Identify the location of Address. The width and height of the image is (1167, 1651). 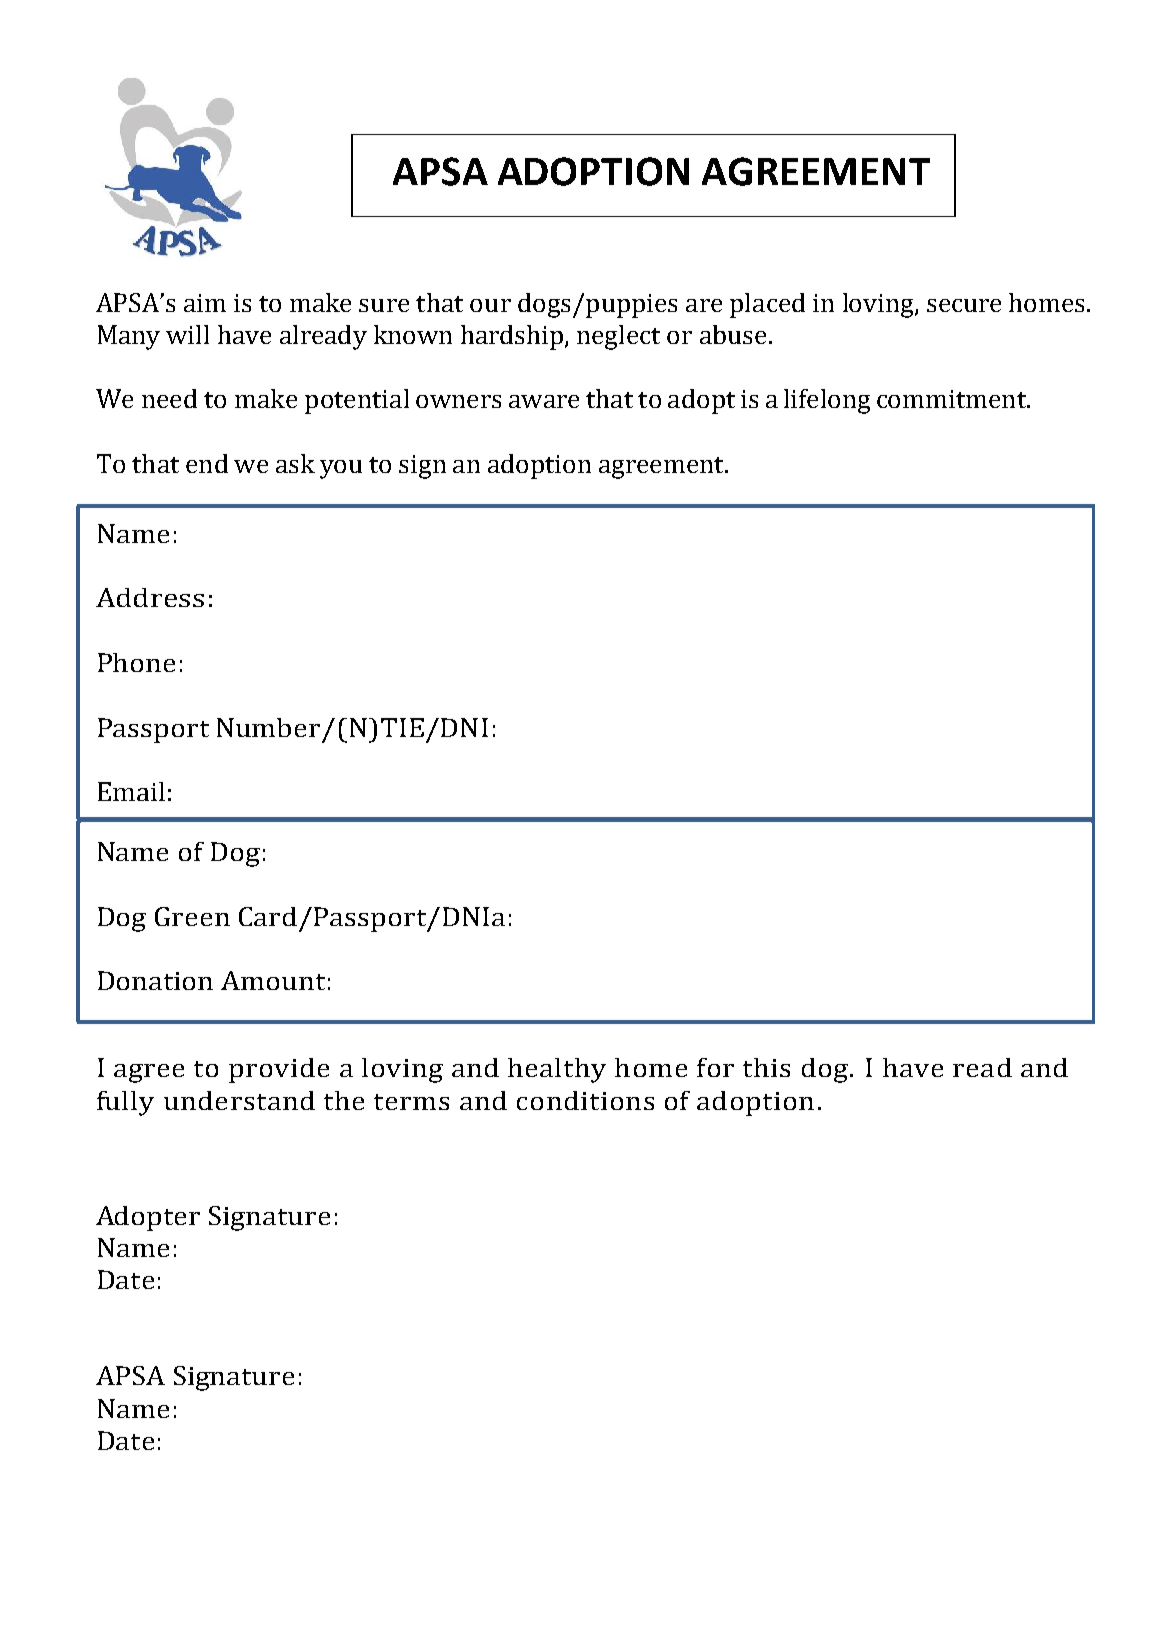
(150, 597).
